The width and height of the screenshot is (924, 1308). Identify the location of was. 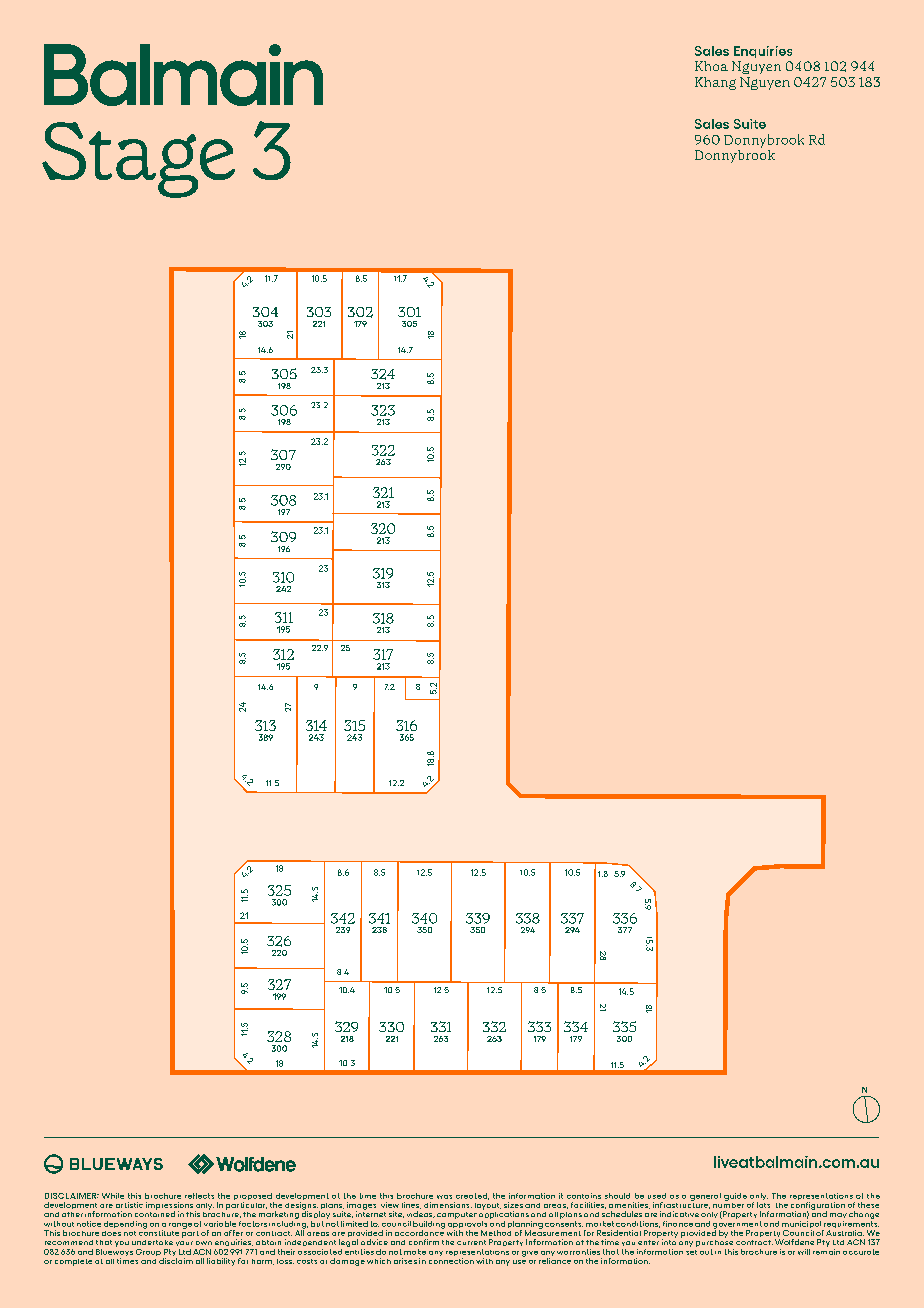
(444, 1197).
